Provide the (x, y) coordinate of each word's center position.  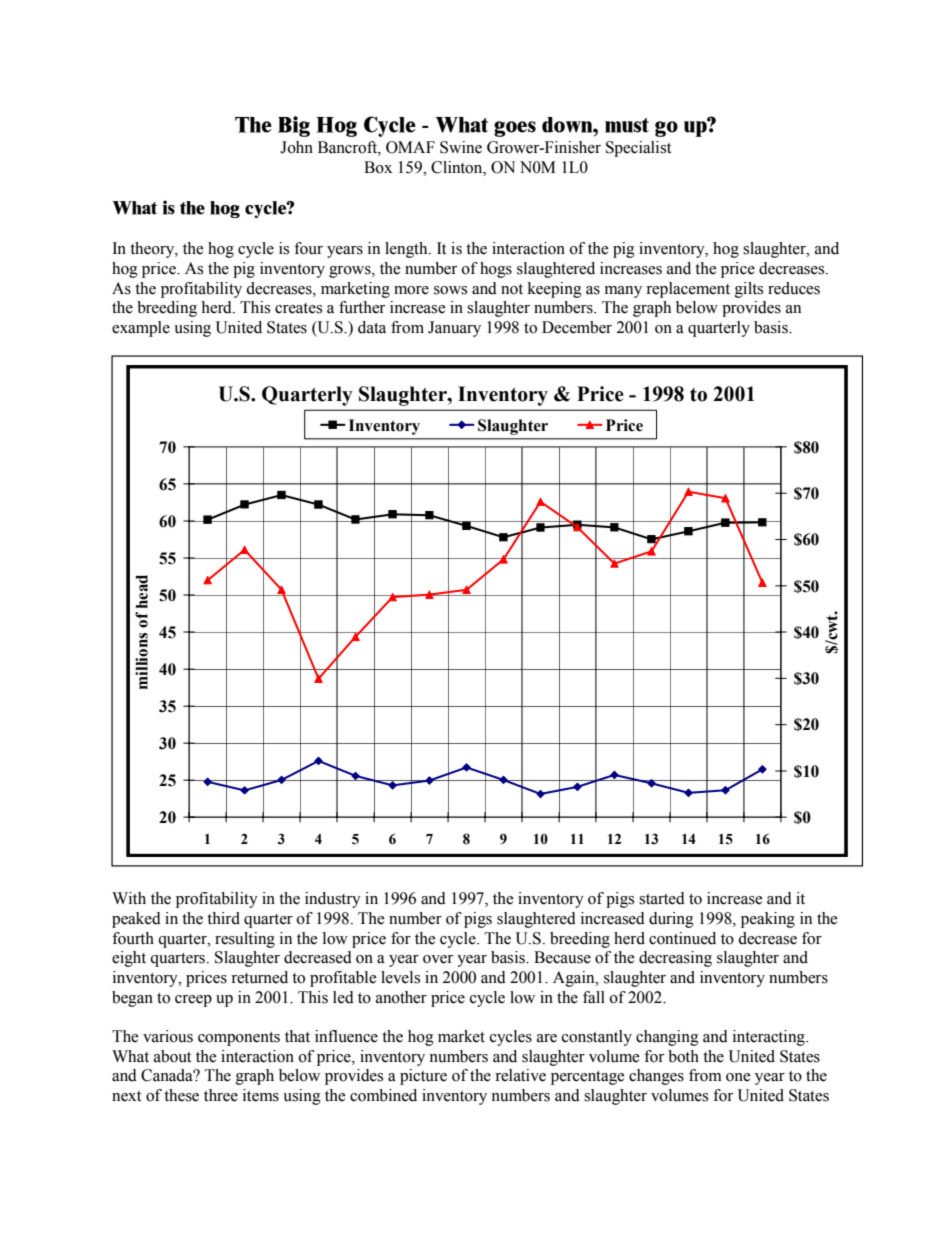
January (454, 329)
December (577, 327)
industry (333, 900)
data (372, 327)
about (172, 1056)
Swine (461, 147)
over (438, 959)
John (296, 147)
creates (298, 308)
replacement (688, 290)
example (141, 329)
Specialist (638, 149)
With (129, 898)
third (223, 918)
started (662, 898)
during (671, 920)
